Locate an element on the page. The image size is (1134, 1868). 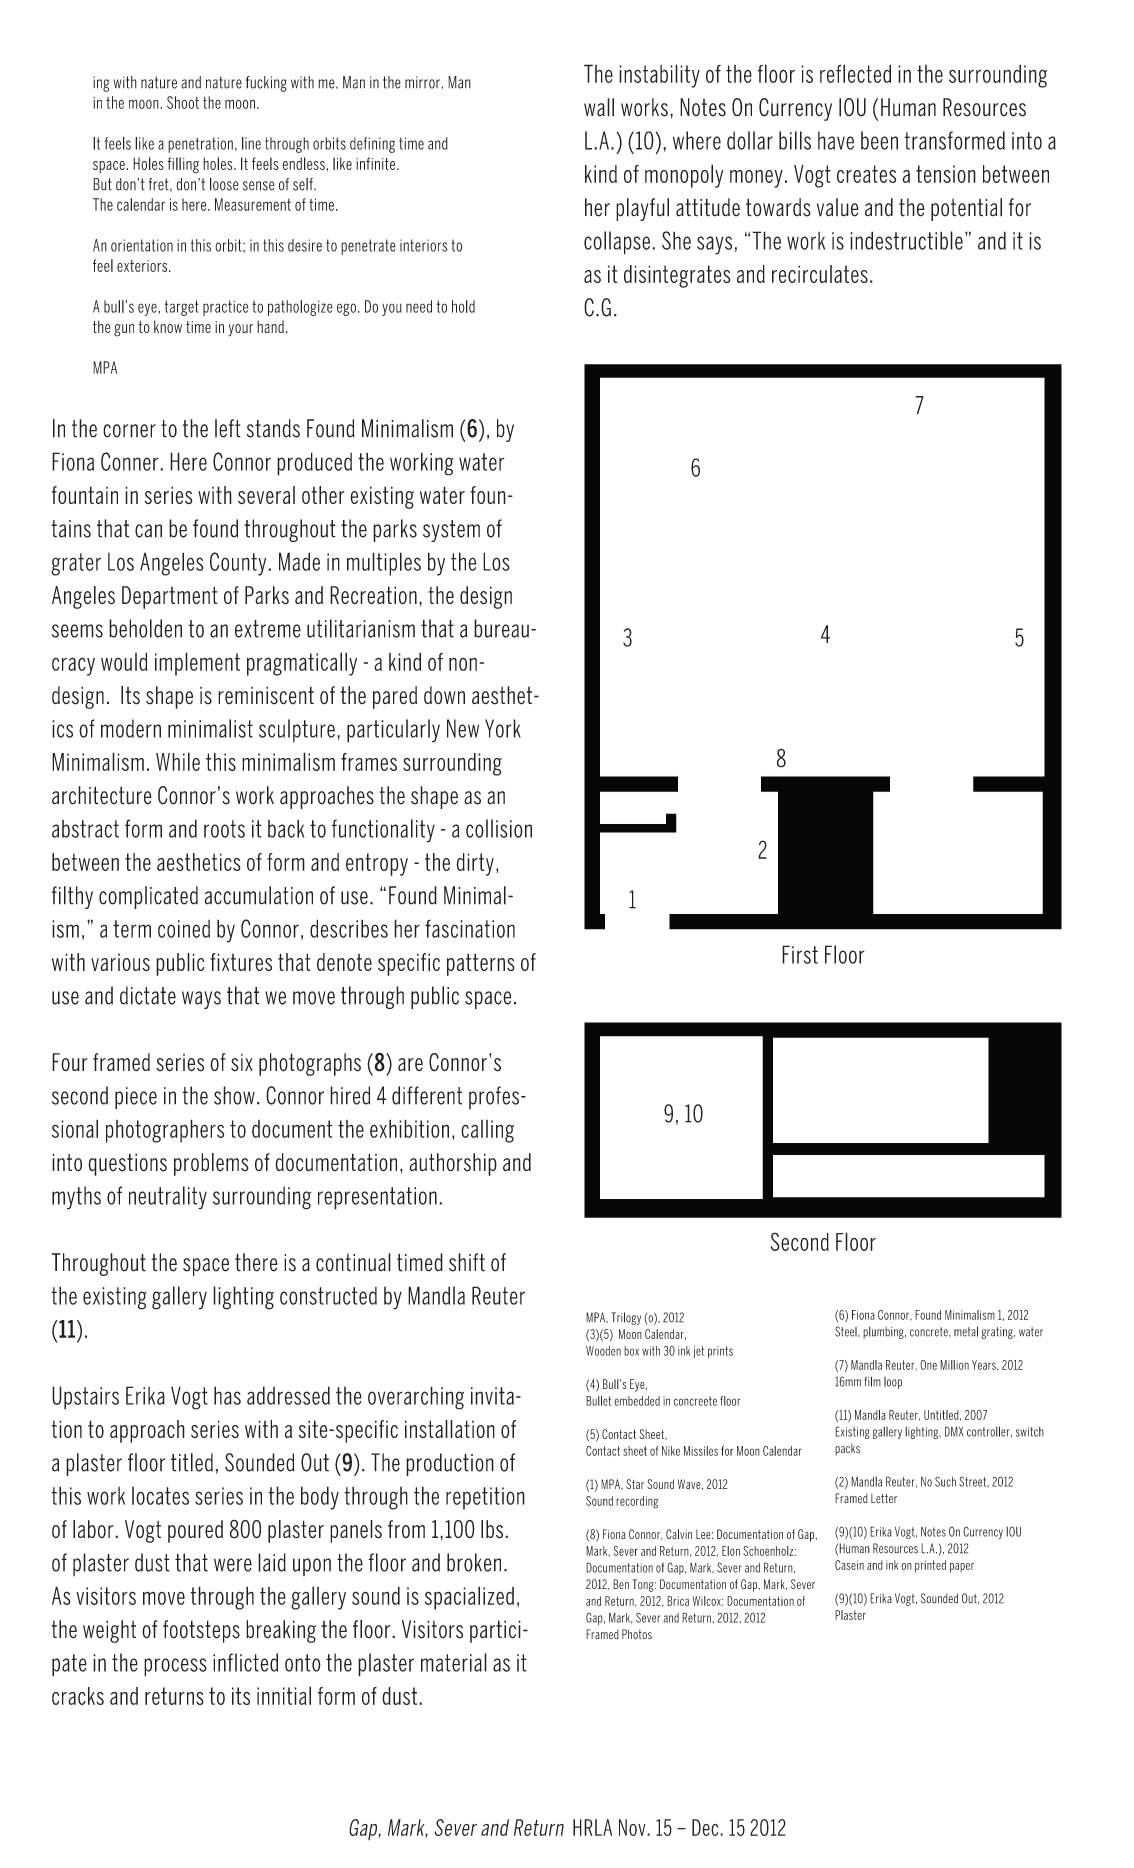
process is located at coordinates (175, 1667).
